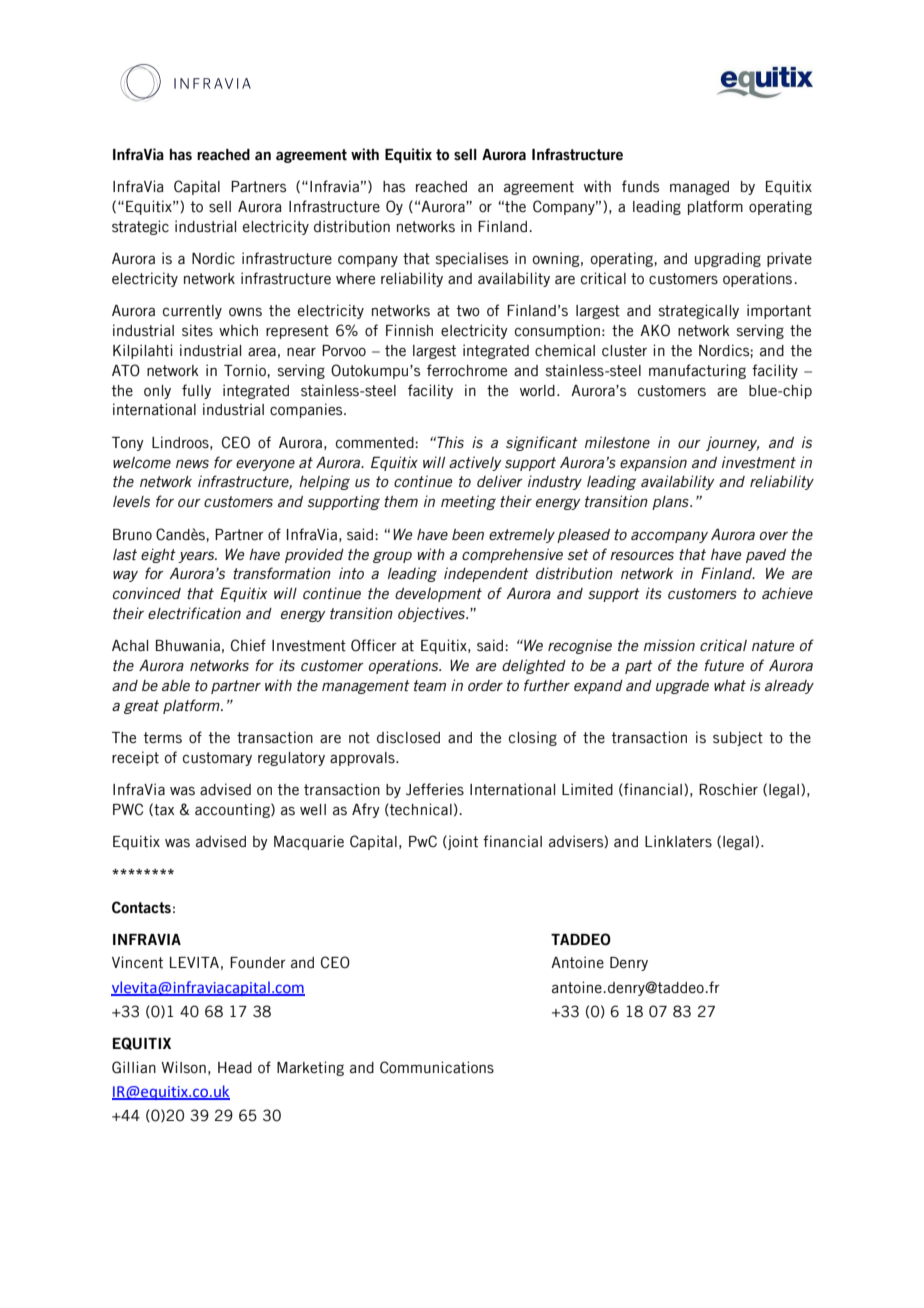 This image has width=924, height=1308. Describe the element at coordinates (194, 613) in the image. I see `electrification` at that location.
